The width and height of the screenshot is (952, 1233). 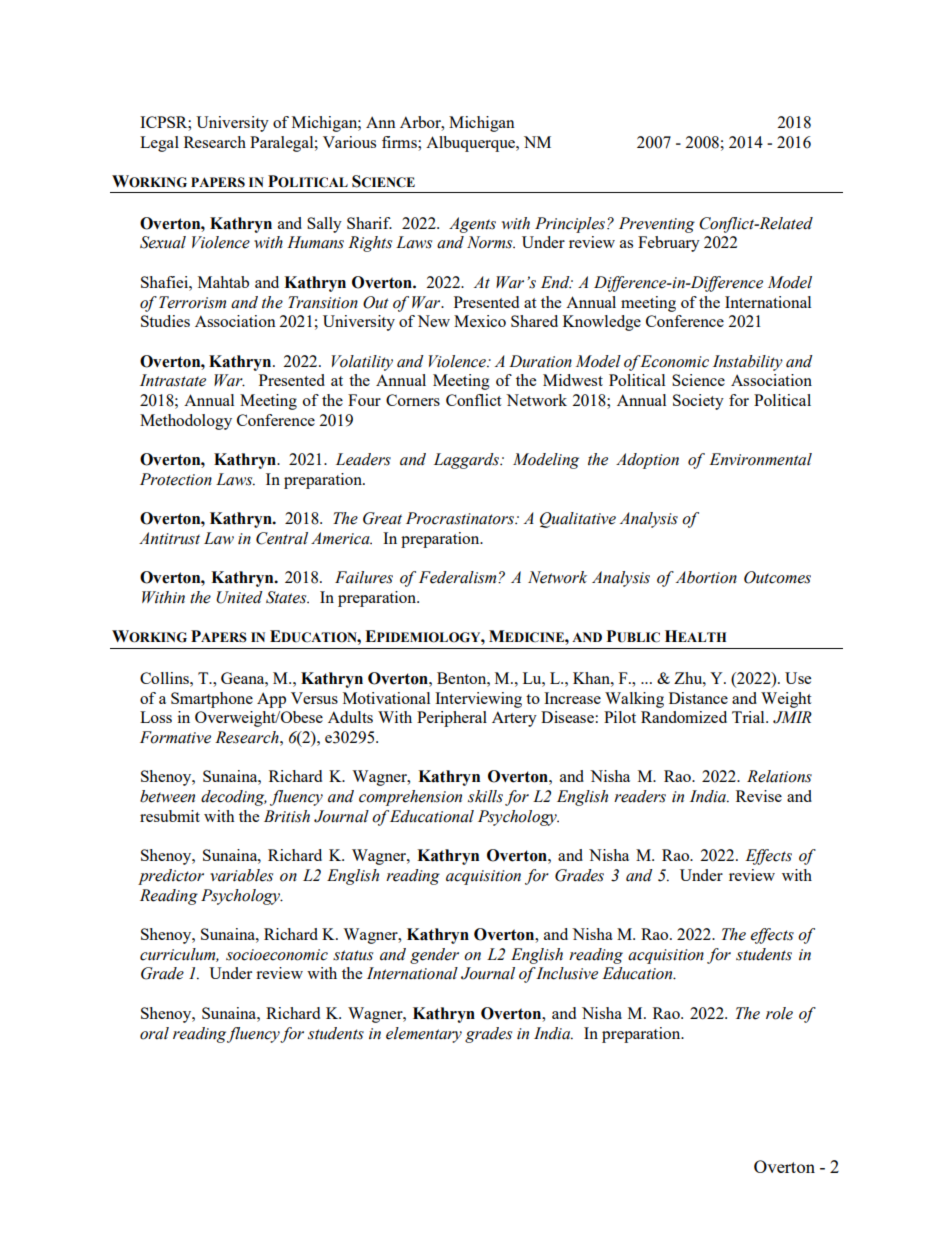 What do you see at coordinates (748, 363) in the screenshot?
I see `Instability` at bounding box center [748, 363].
